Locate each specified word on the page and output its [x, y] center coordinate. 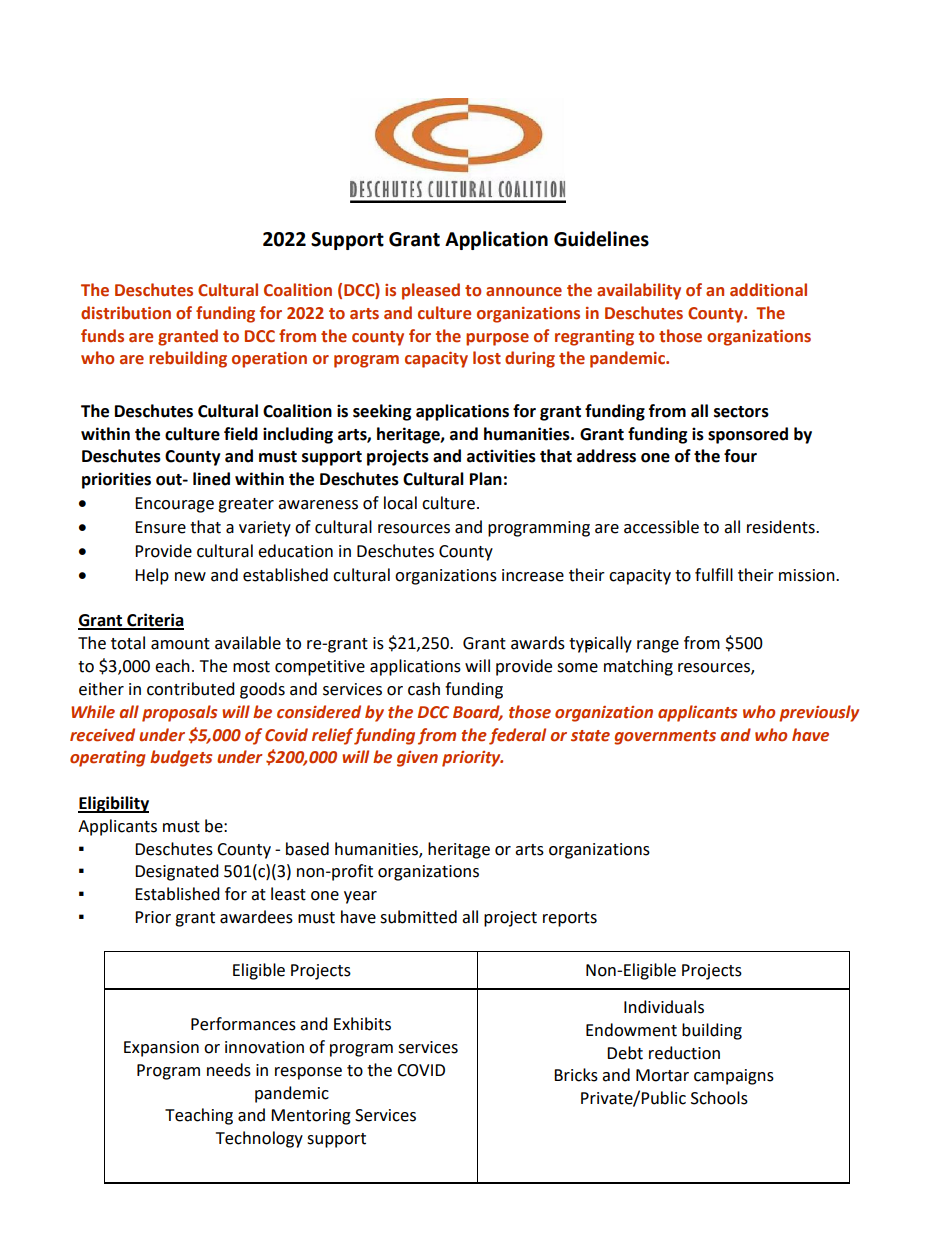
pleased [431, 291]
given [417, 759]
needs [229, 1070]
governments [665, 737]
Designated [177, 872]
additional [768, 290]
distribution [126, 313]
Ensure [160, 527]
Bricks [576, 1075]
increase [533, 575]
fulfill [714, 575]
